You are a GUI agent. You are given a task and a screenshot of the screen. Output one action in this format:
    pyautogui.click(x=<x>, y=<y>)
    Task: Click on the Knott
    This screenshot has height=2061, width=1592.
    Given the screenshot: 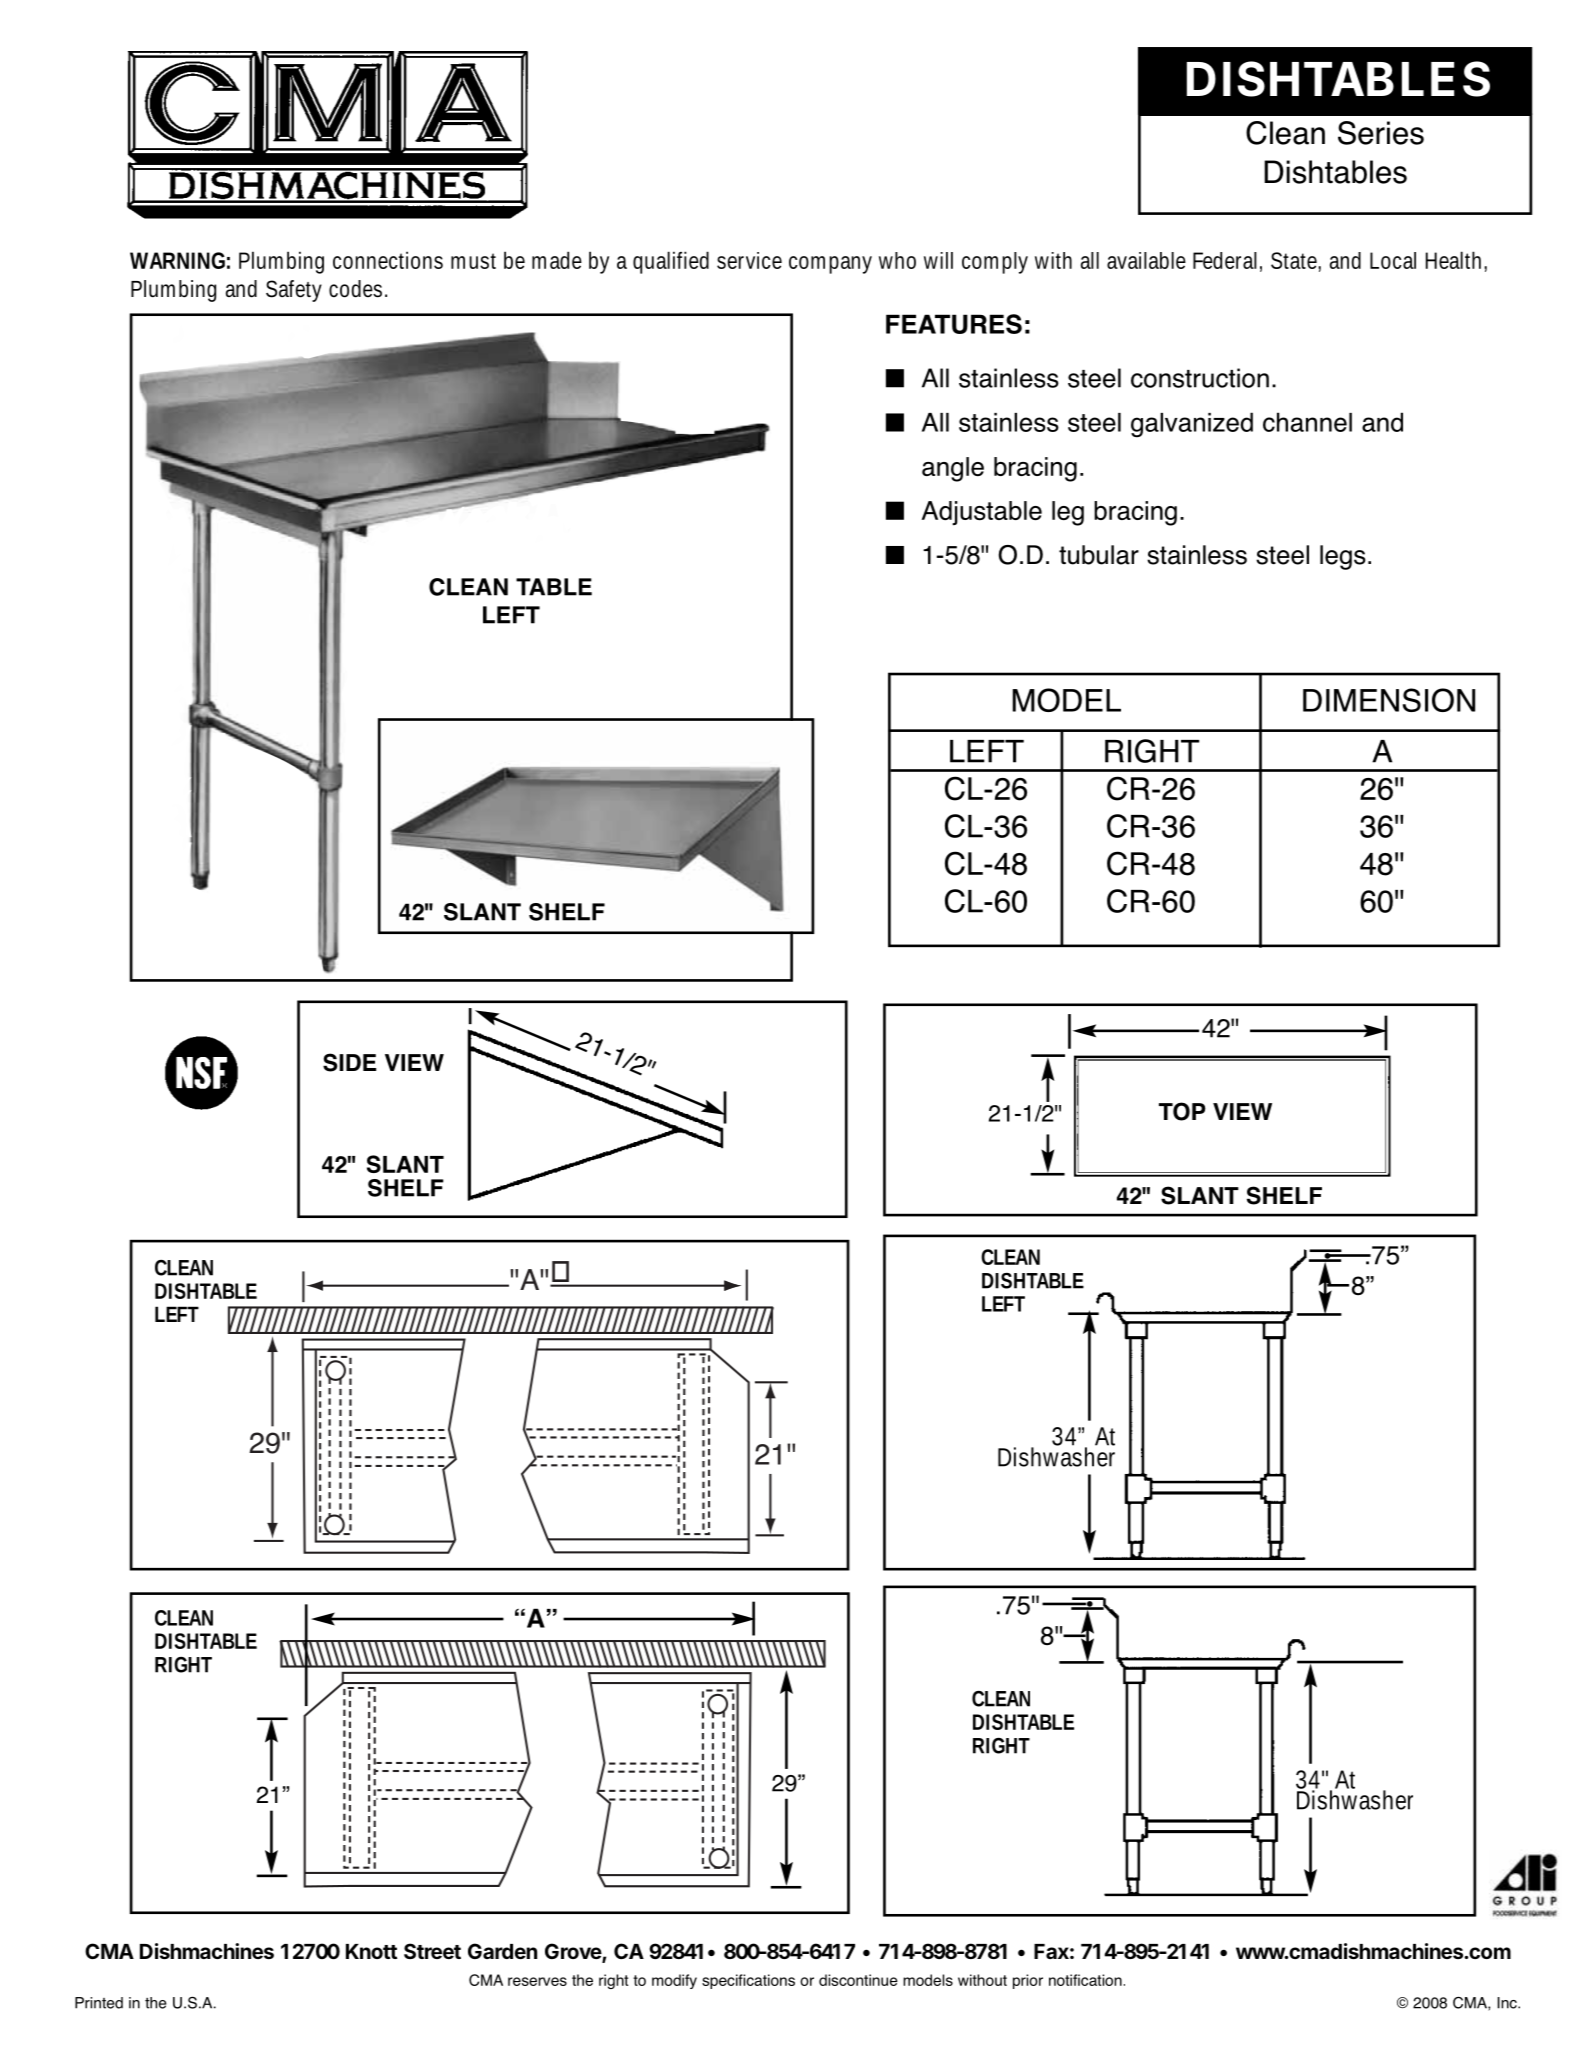 What is the action you would take?
    pyautogui.click(x=371, y=1951)
